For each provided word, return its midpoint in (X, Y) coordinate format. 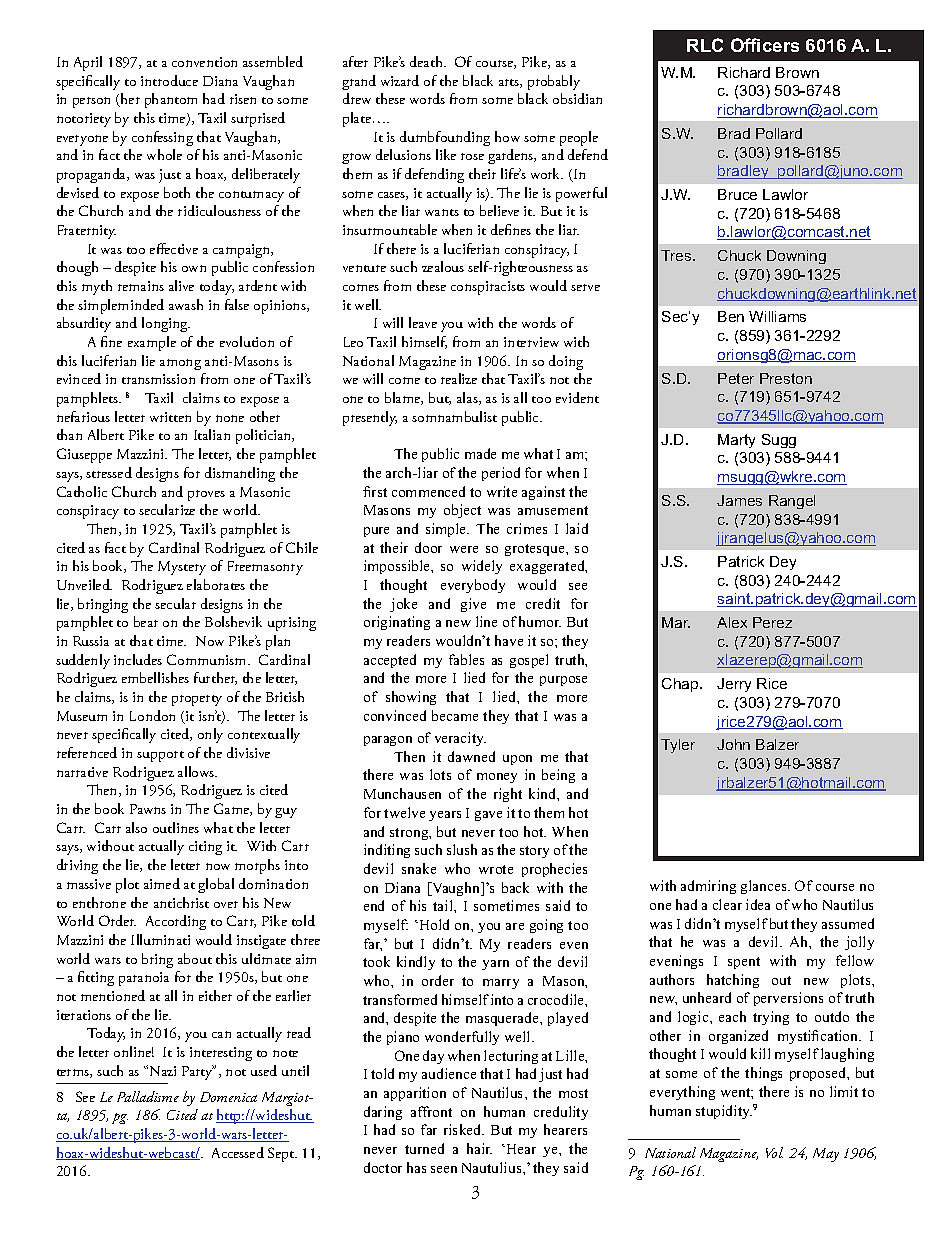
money (497, 778)
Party (198, 1072)
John (733, 744)
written (170, 417)
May (826, 1155)
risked (464, 1129)
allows (197, 771)
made (480, 453)
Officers (765, 45)
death (427, 61)
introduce (169, 80)
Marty (736, 441)
